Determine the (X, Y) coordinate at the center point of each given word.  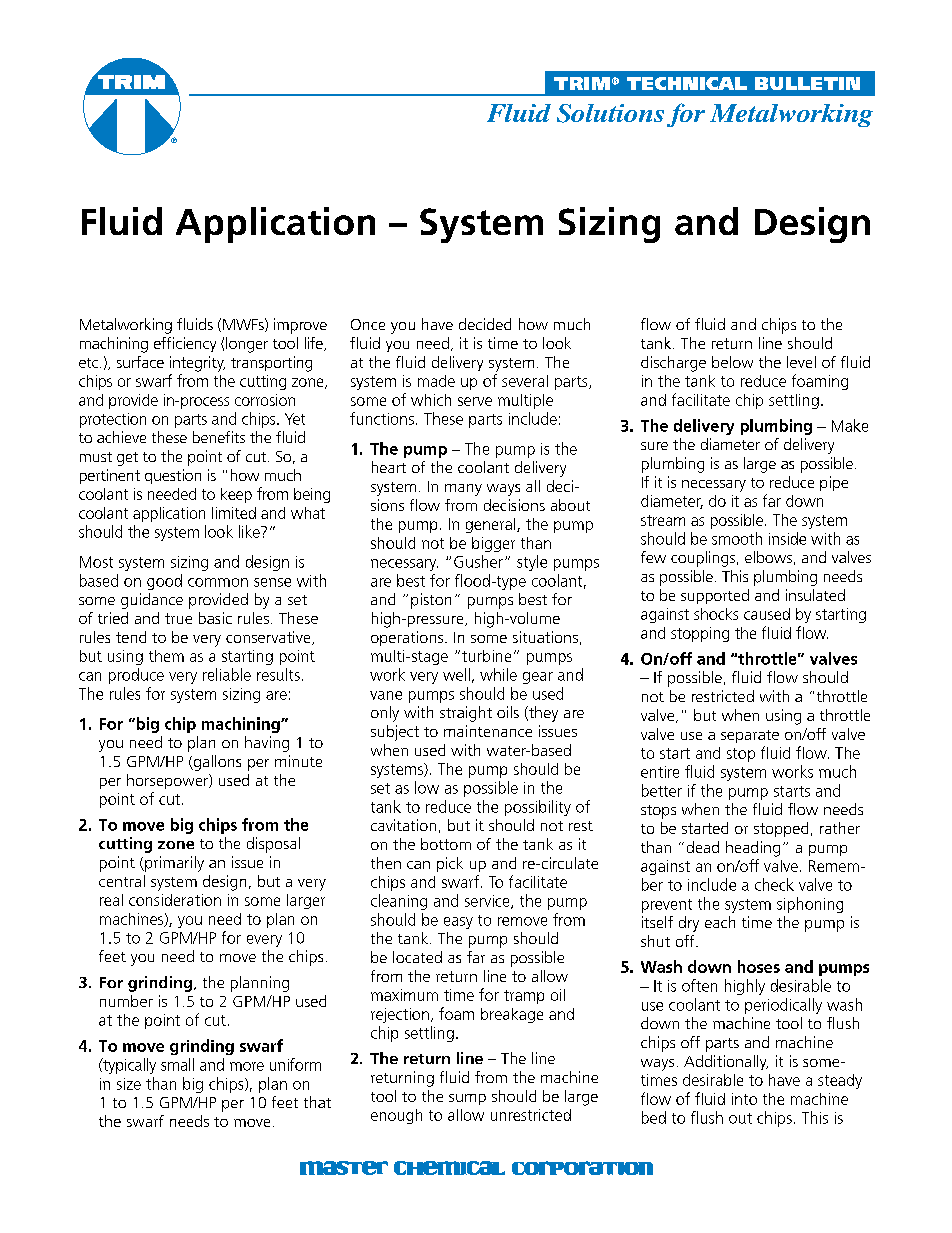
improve (300, 326)
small (177, 1064)
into (744, 1099)
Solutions (610, 113)
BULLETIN (807, 83)
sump (467, 1099)
